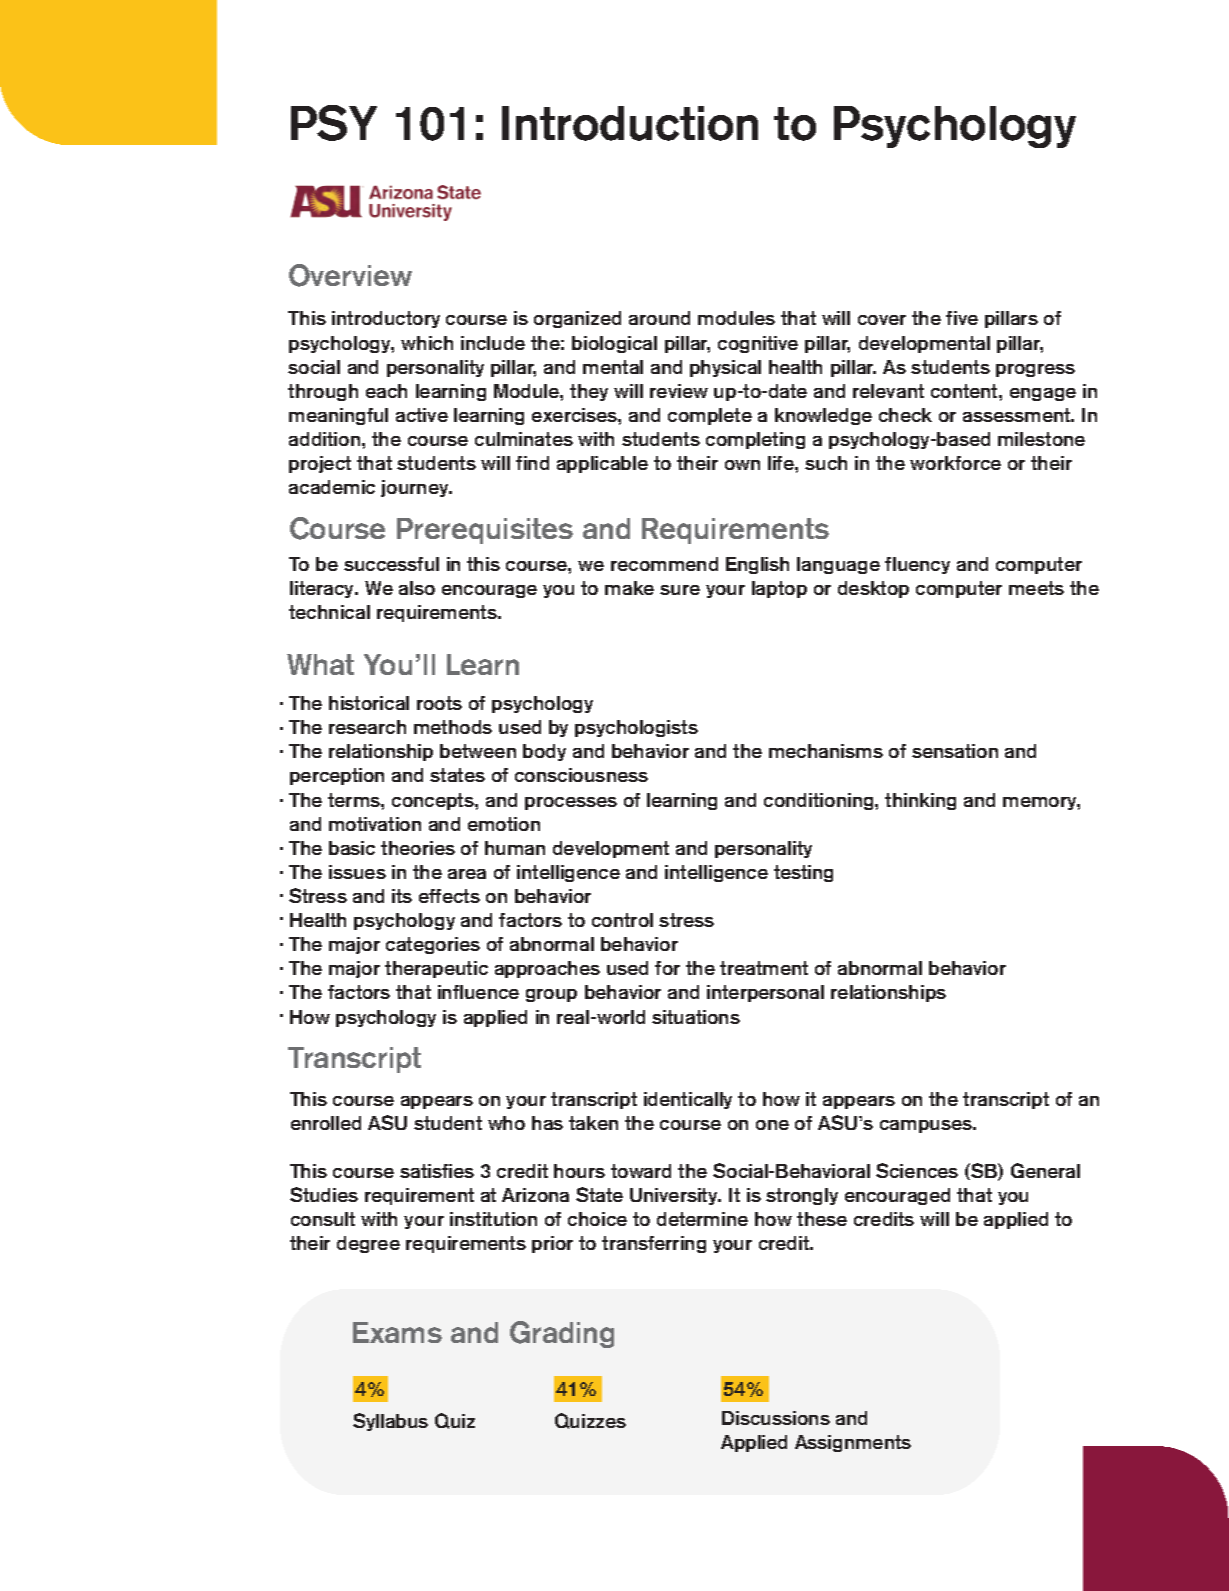 This document has height=1591, width=1229. Describe the element at coordinates (776, 1418) in the document. I see `Discussions` at that location.
